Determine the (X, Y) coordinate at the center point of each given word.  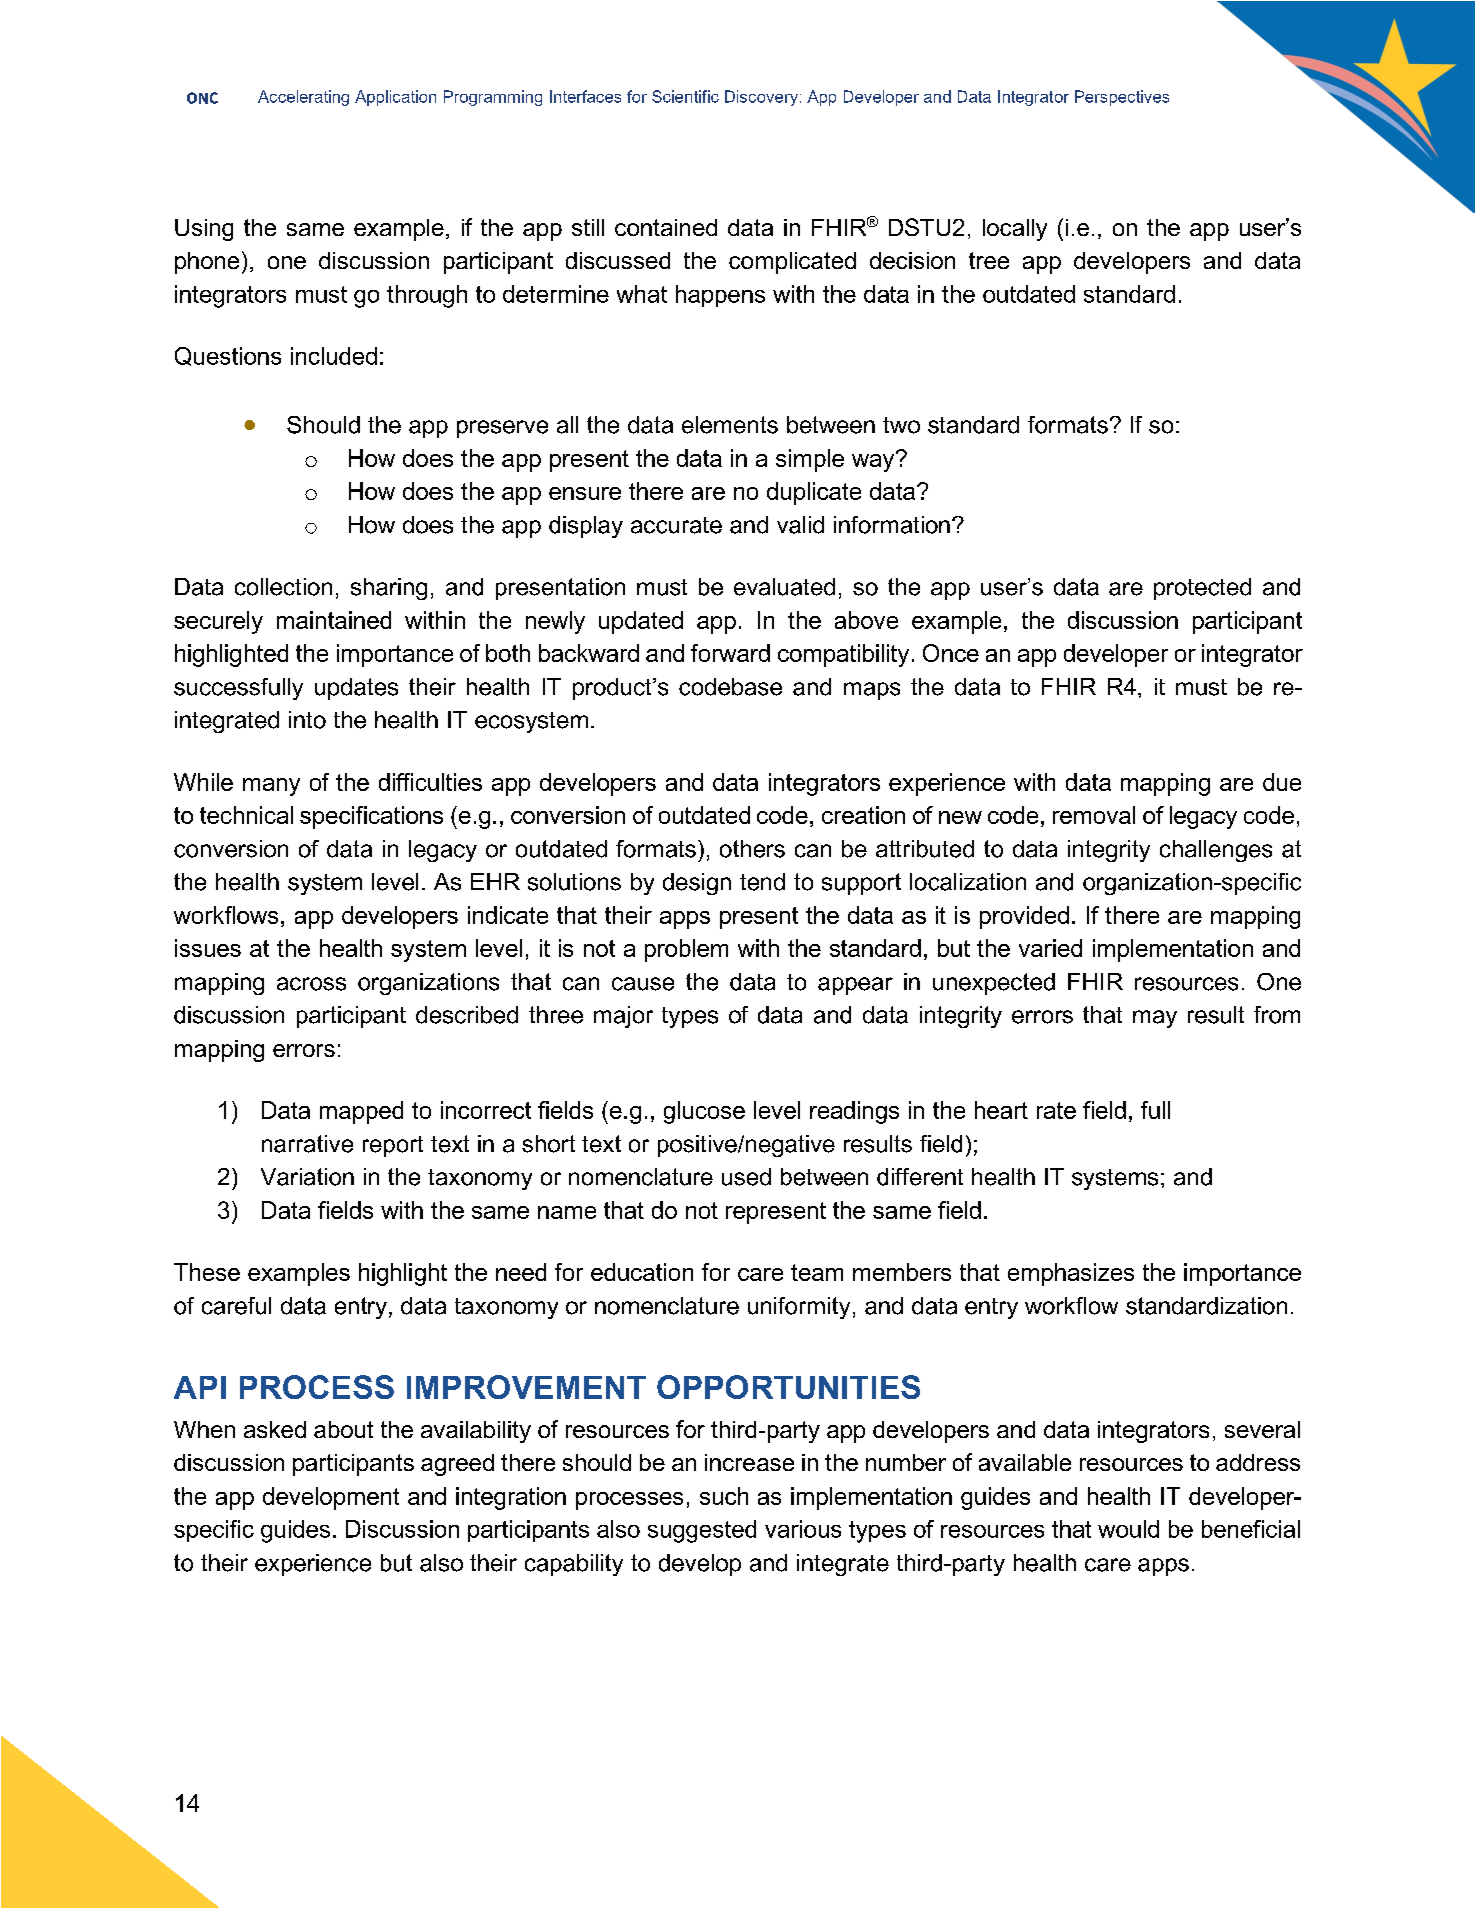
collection (283, 587)
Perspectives (1122, 98)
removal (1094, 815)
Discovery (761, 98)
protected (1202, 589)
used (746, 1177)
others (752, 849)
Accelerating (303, 98)
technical (246, 815)
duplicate (814, 493)
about (343, 1429)
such (724, 1496)
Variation (307, 1177)
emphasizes (1071, 1274)
